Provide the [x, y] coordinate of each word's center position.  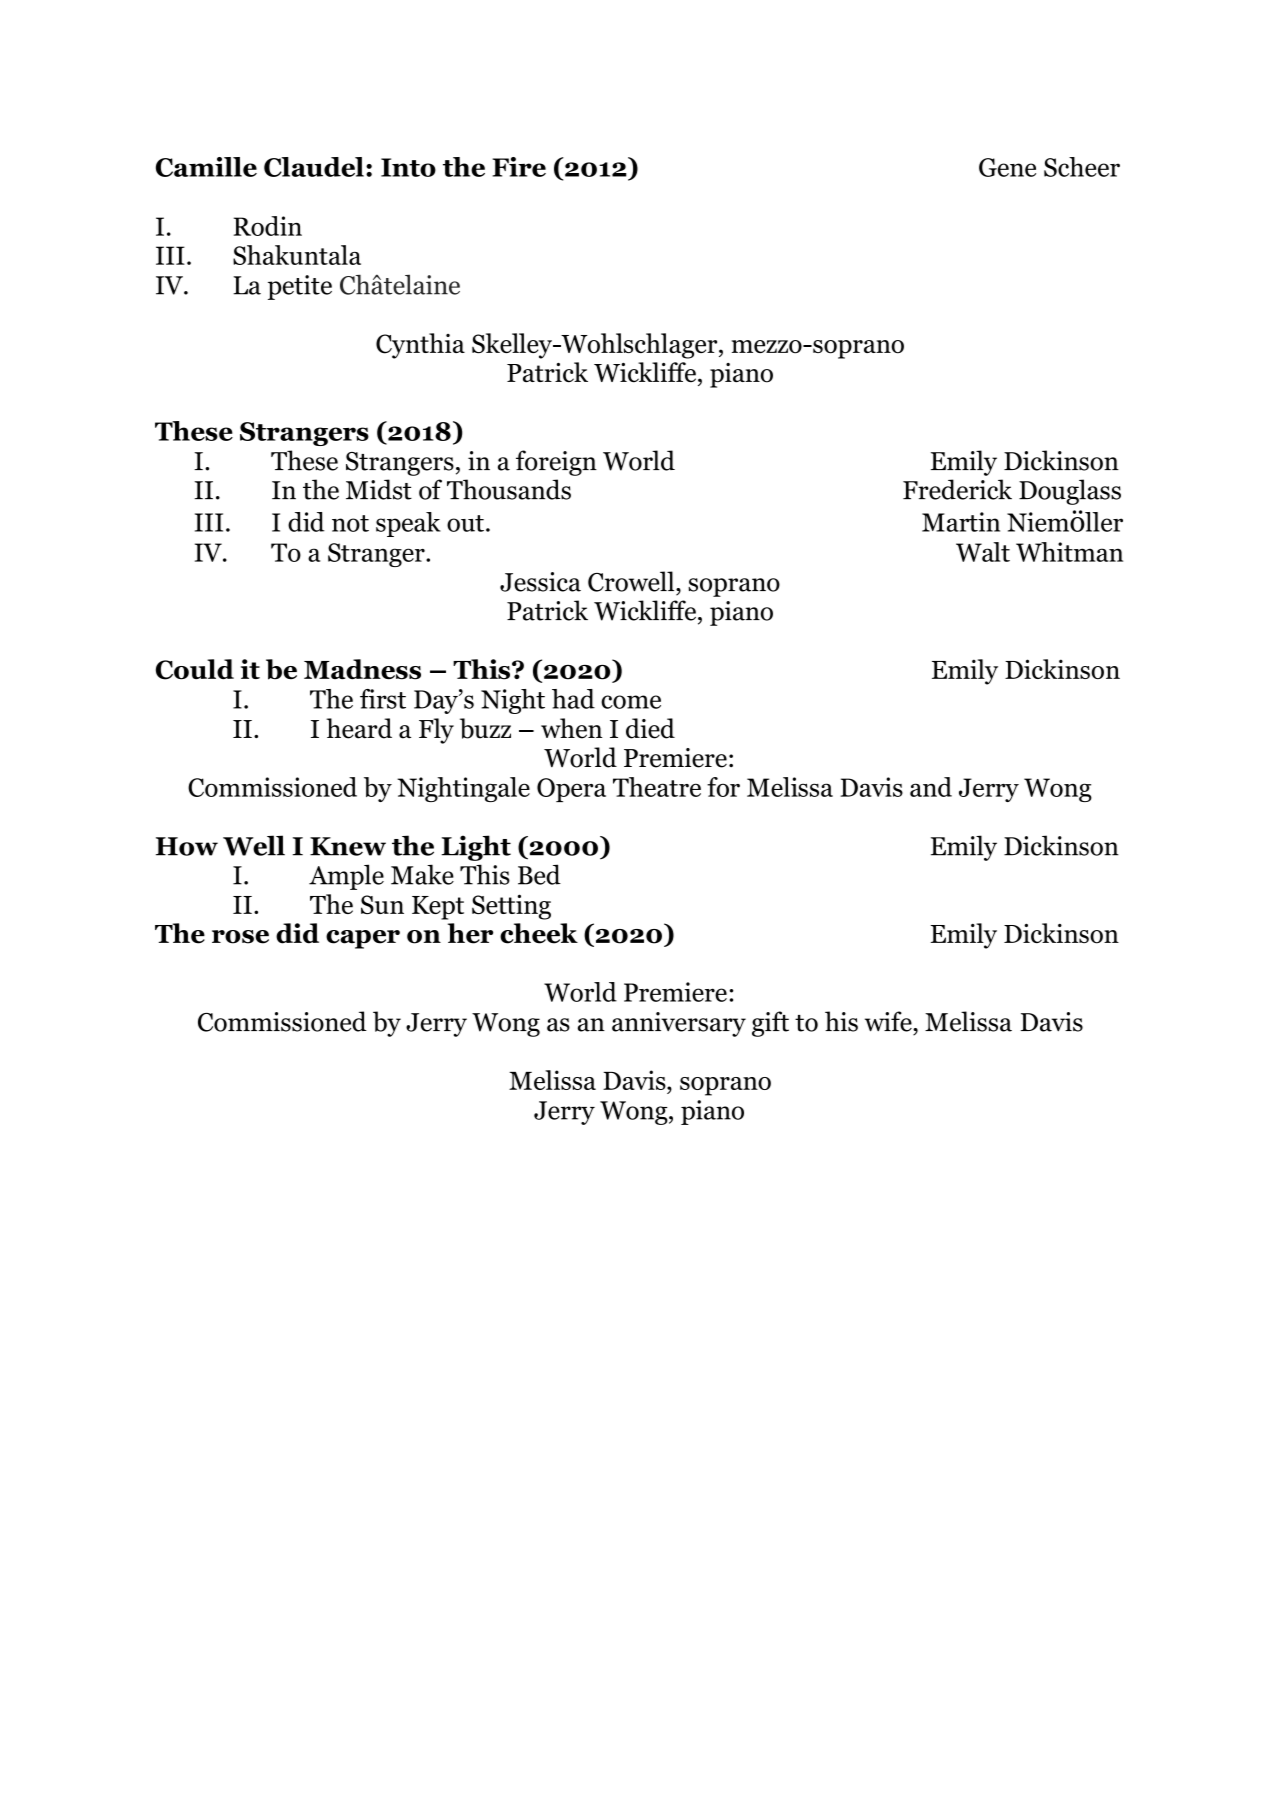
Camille [206, 167]
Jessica [540, 582]
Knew [348, 846]
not [350, 523]
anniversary [679, 1024]
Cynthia [420, 346]
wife [889, 1021]
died [650, 728]
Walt [983, 552]
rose [240, 937]
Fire [519, 167]
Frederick [957, 489]
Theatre [657, 787]
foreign [556, 463]
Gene [1007, 167]
